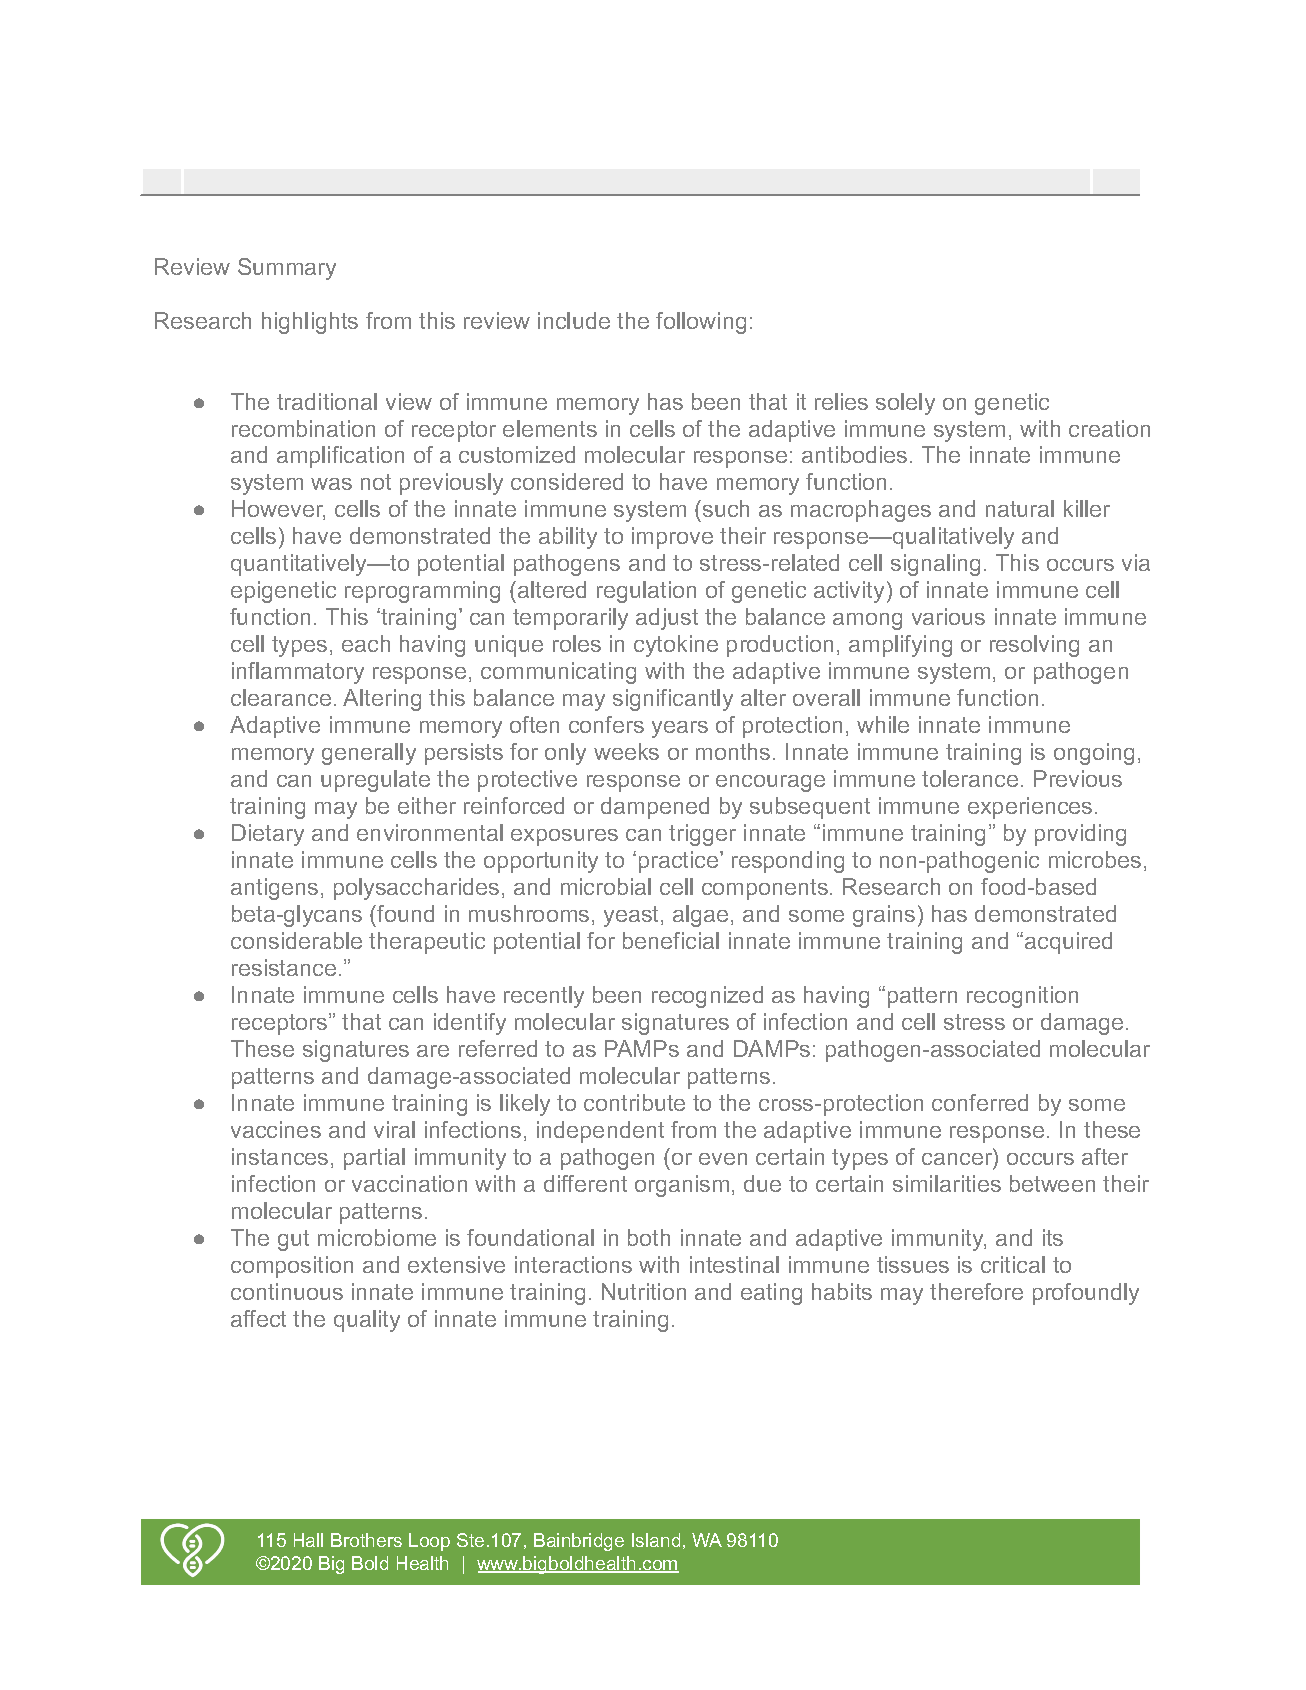 This screenshot has height=1690, width=1306. Describe the element at coordinates (416, 889) in the screenshot. I see `polysaccharides` at that location.
